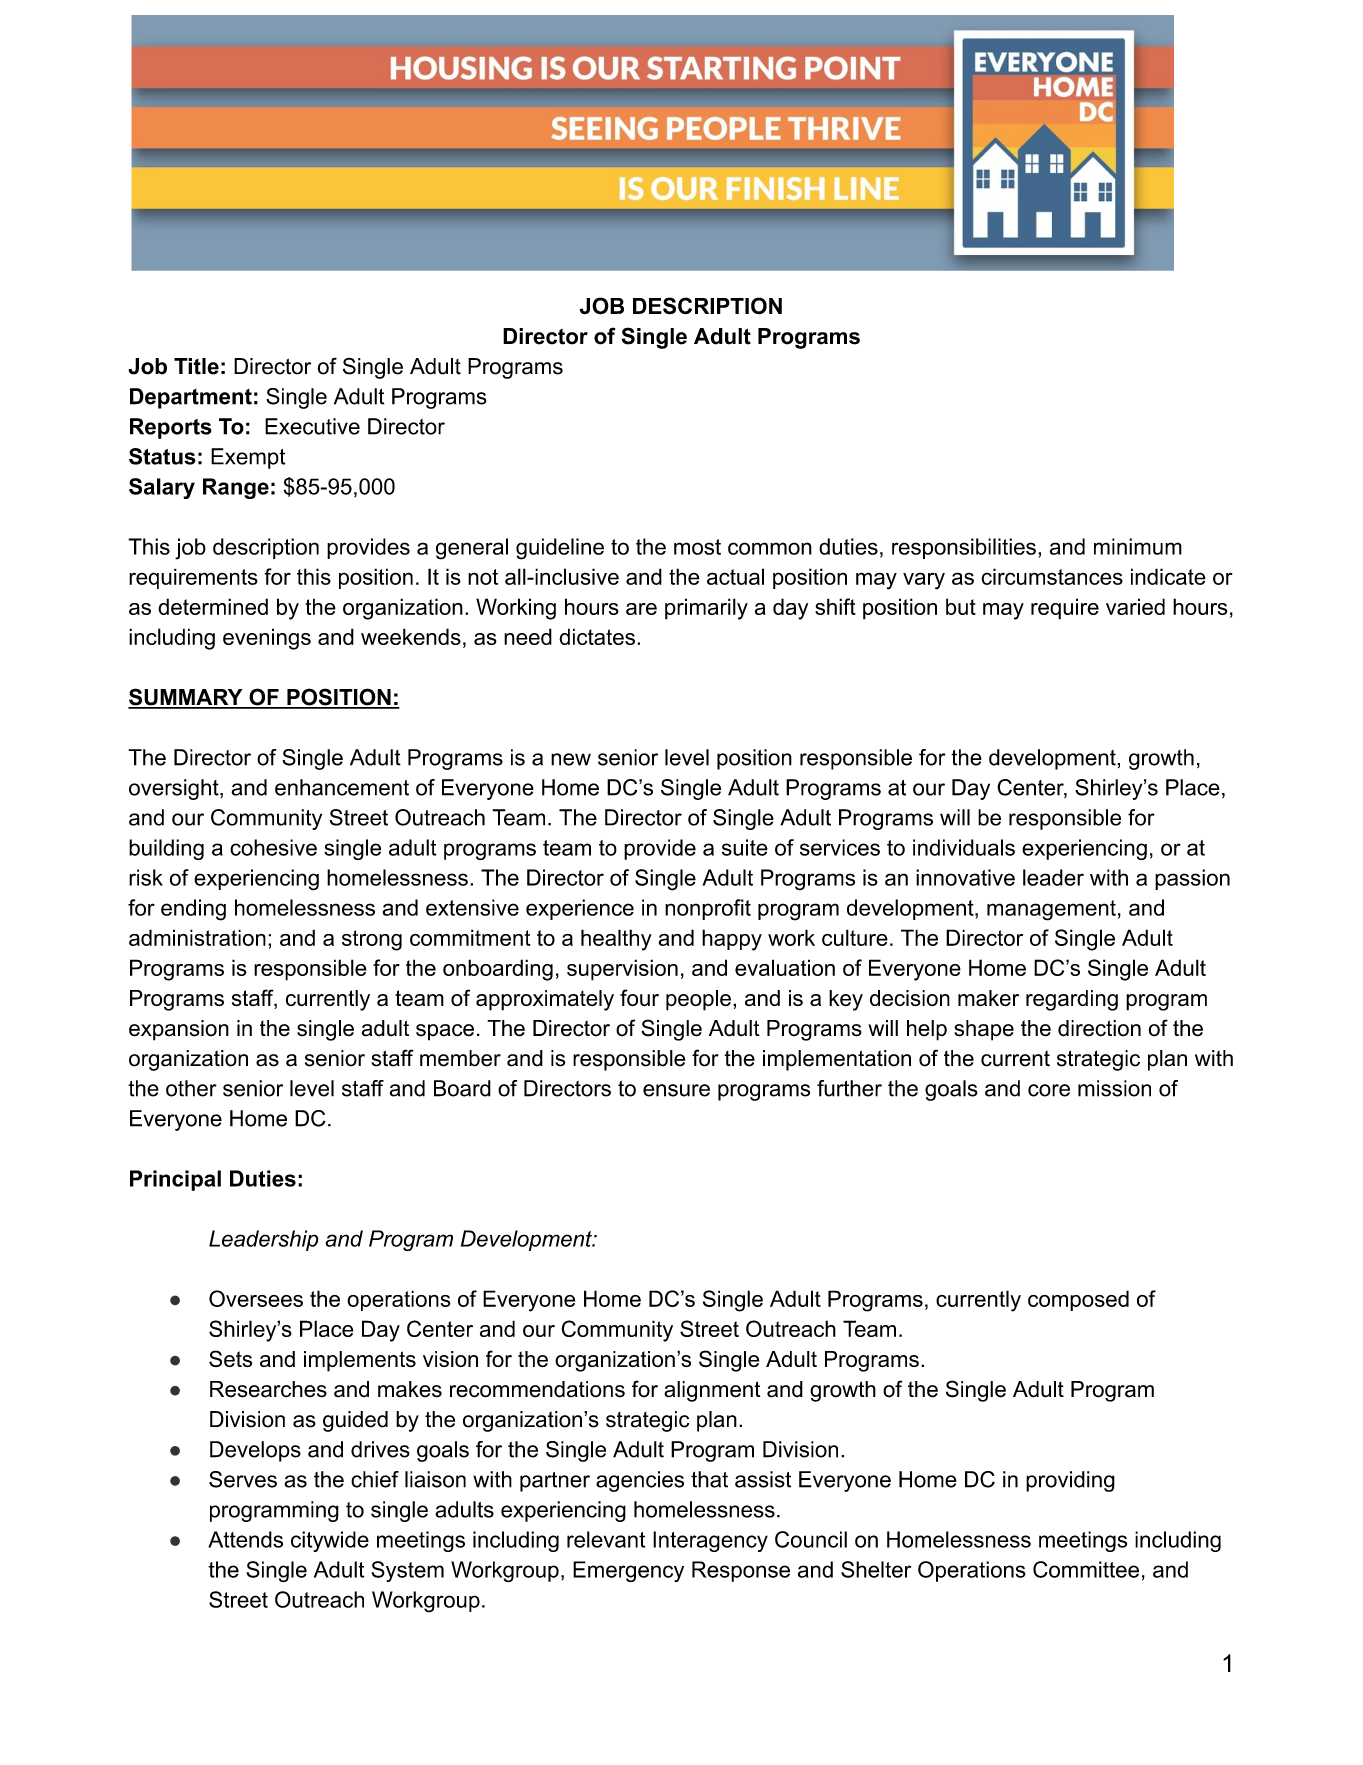  Describe the element at coordinates (1049, 1090) in the page. I see `core` at that location.
